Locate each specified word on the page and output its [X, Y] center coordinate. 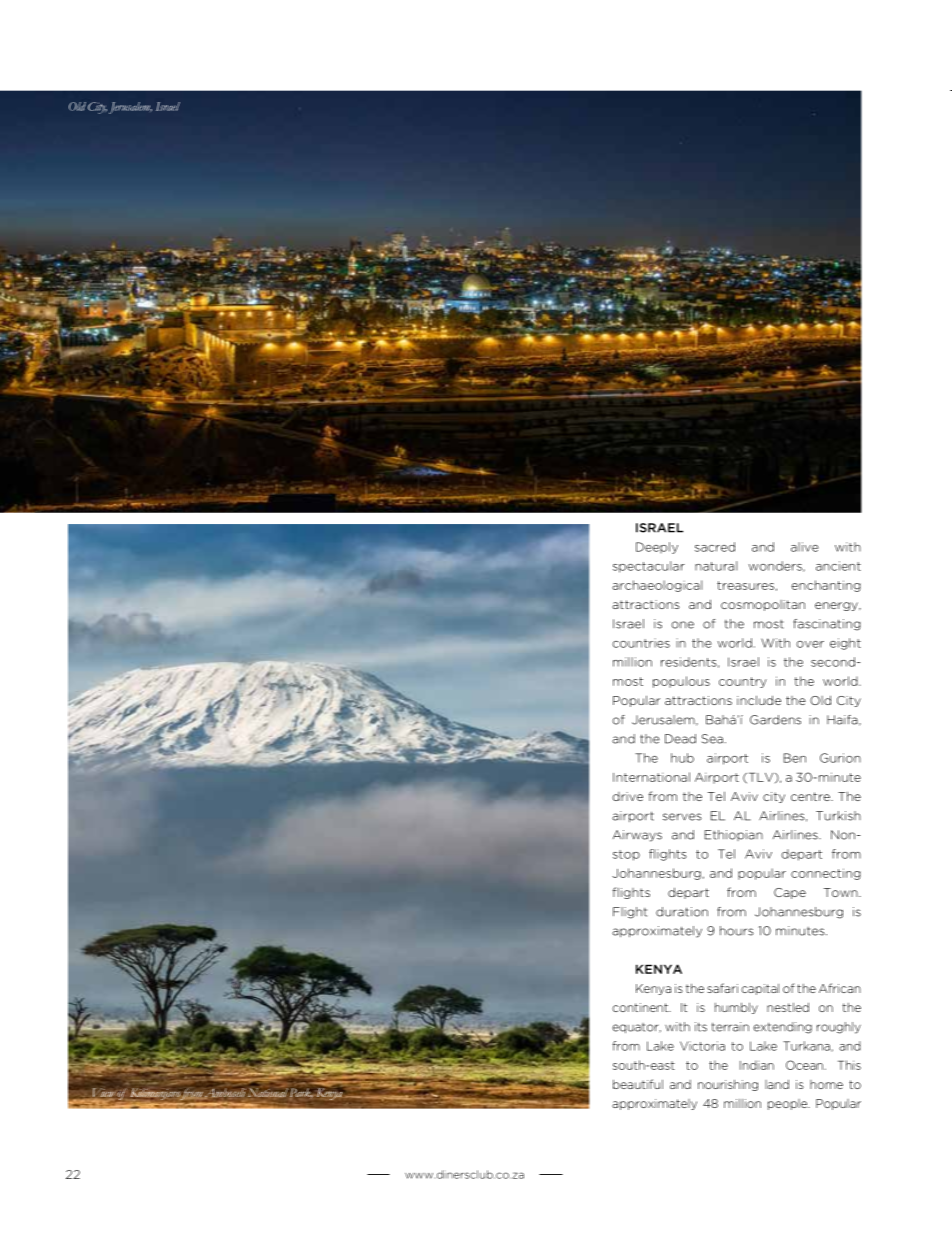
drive [627, 796]
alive [805, 547]
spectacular [649, 567]
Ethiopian [734, 835]
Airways [637, 836]
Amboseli [225, 1092]
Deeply [657, 548]
